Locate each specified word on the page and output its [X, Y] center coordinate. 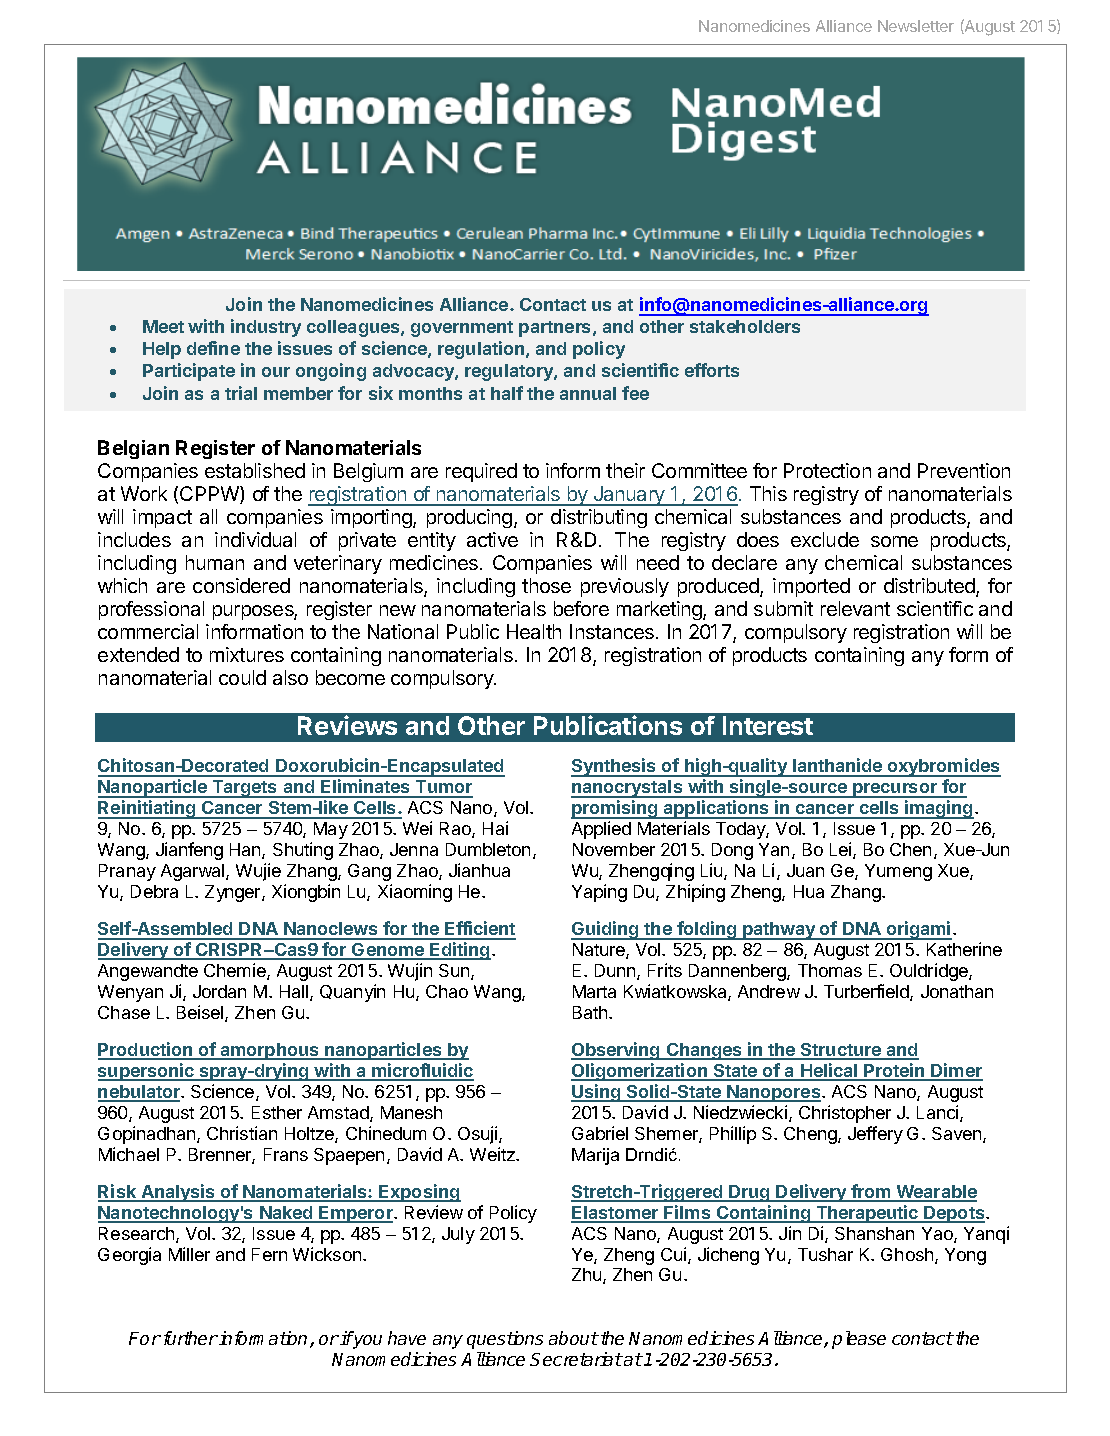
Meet [163, 326]
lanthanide [838, 767]
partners [556, 329]
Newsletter [916, 26]
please [859, 1340]
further [189, 1338]
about [573, 1338]
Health [534, 631]
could [242, 677]
